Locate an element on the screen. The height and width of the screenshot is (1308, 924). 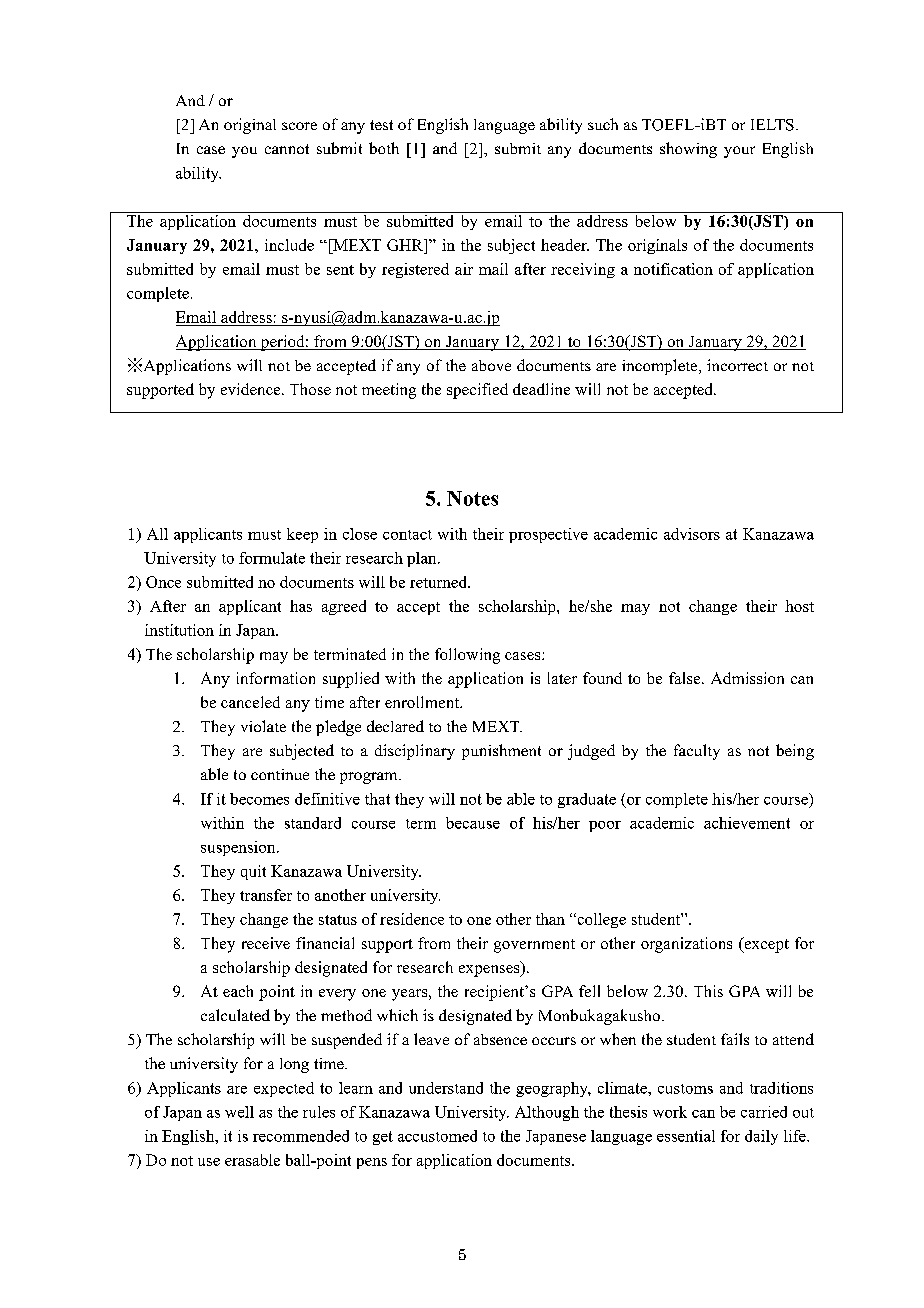
understand is located at coordinates (446, 1088).
